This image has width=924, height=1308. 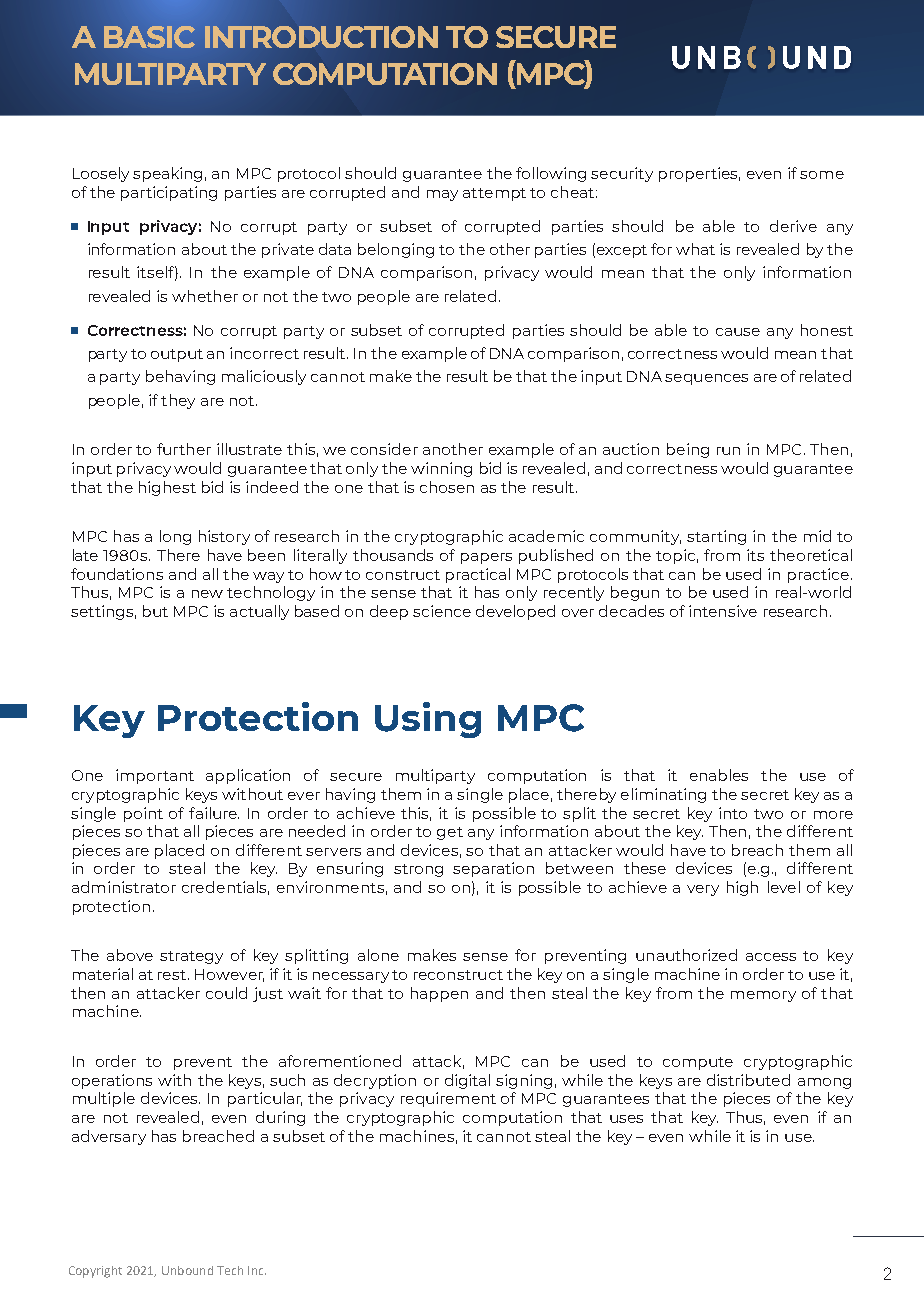 I want to click on winning, so click(x=441, y=469).
